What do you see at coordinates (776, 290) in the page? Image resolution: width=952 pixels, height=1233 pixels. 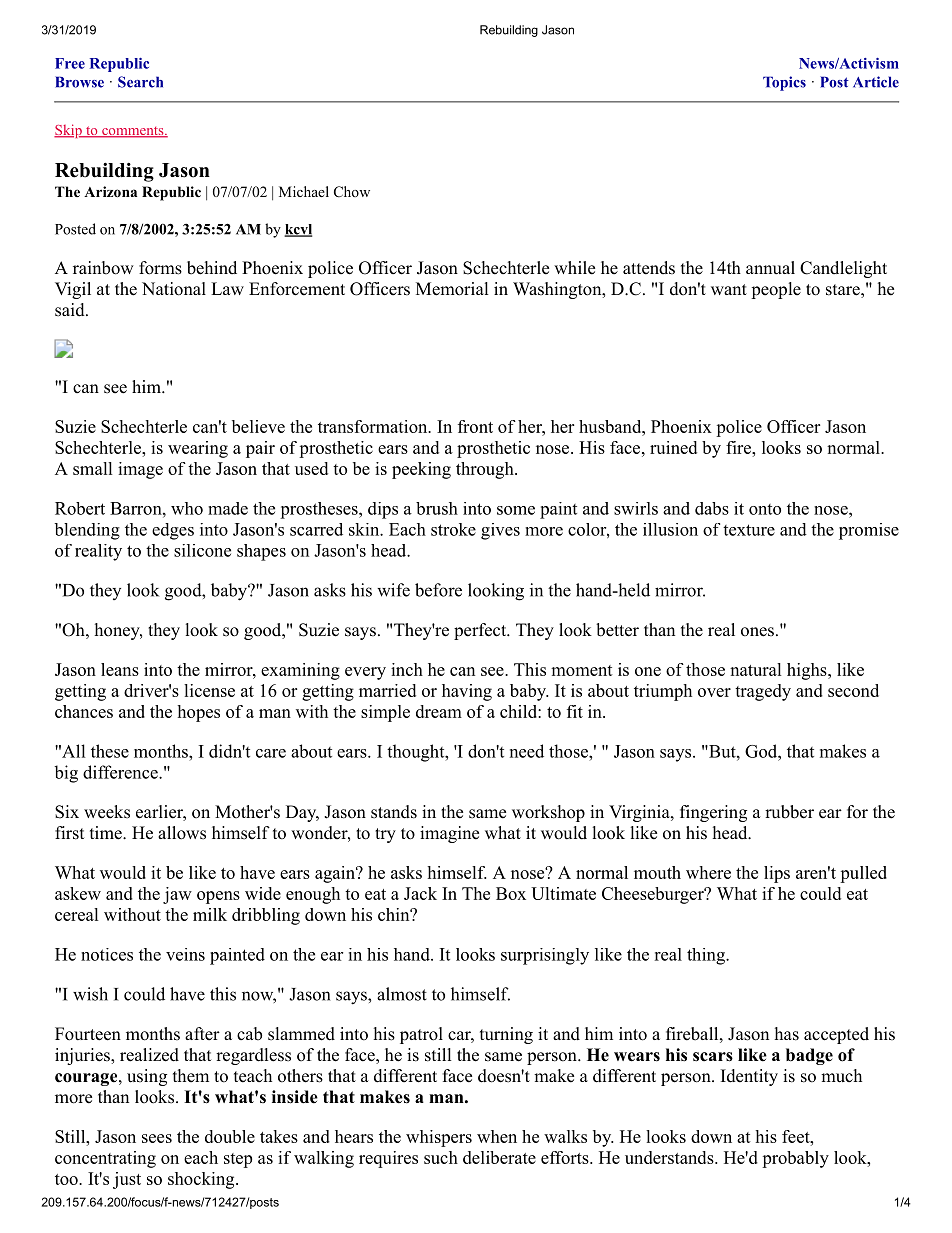 I see `people` at bounding box center [776, 290].
